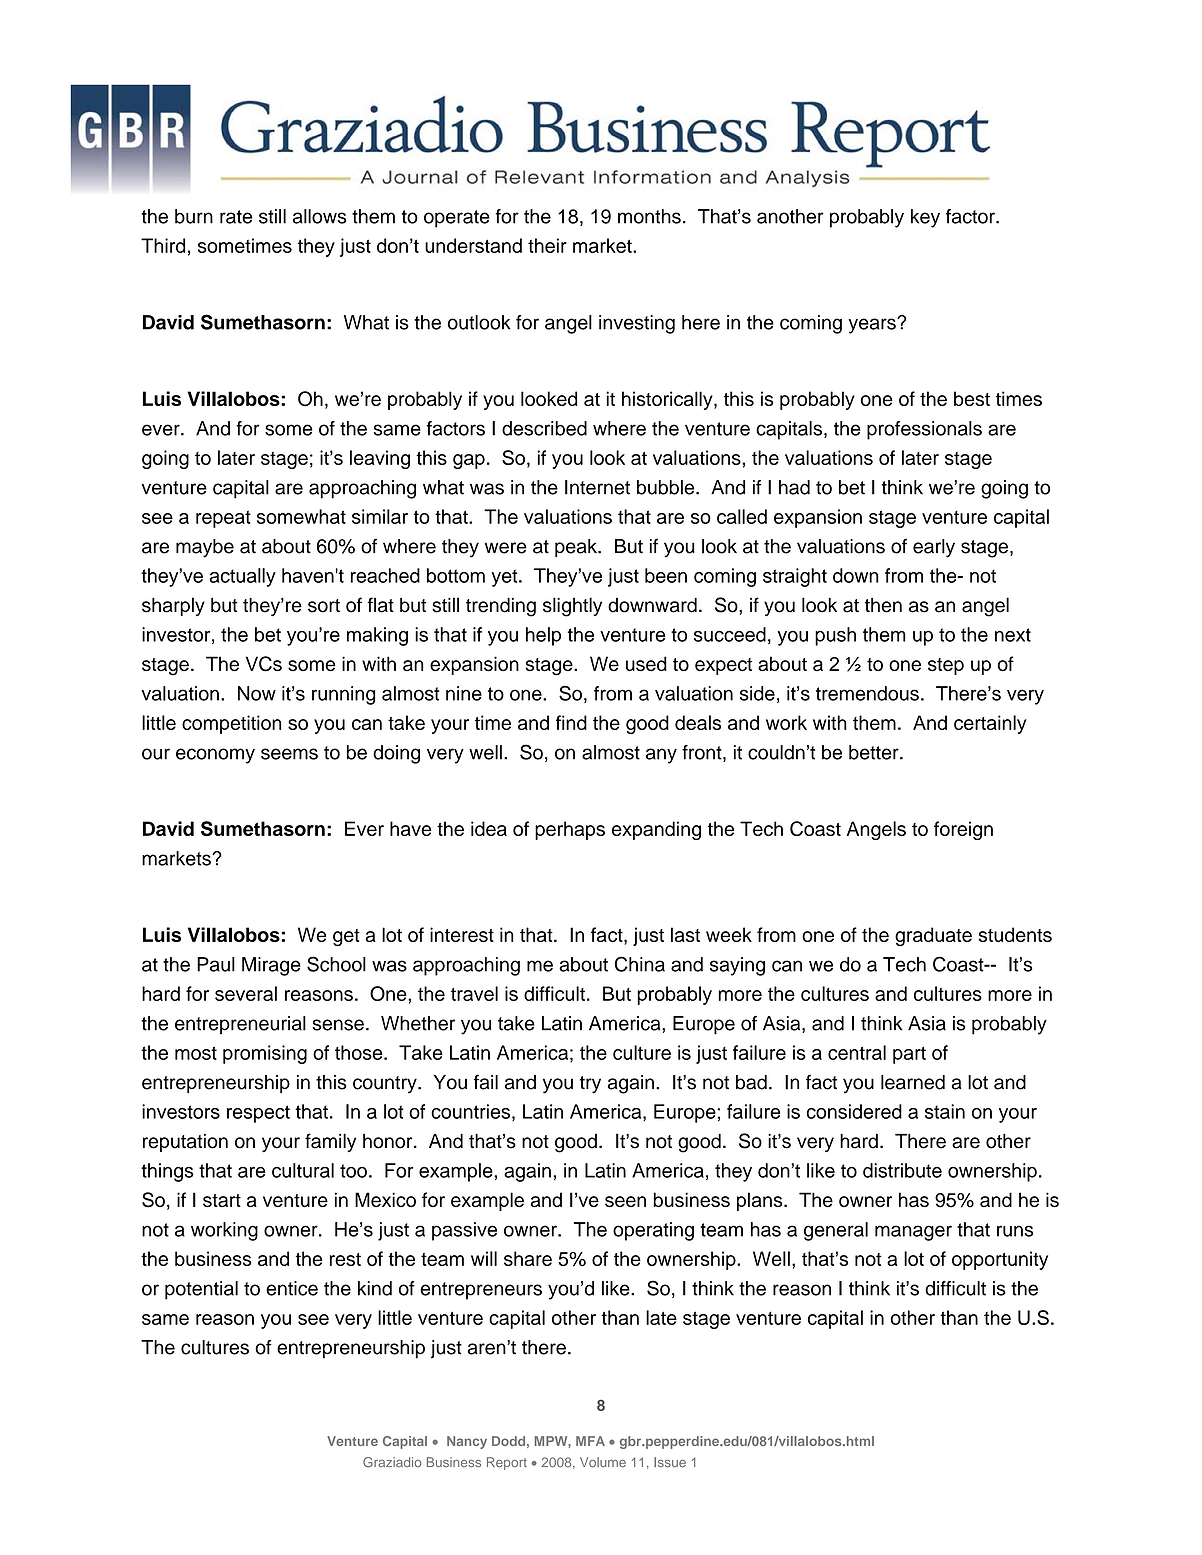 The width and height of the document is (1202, 1555). I want to click on perhaps, so click(570, 830).
